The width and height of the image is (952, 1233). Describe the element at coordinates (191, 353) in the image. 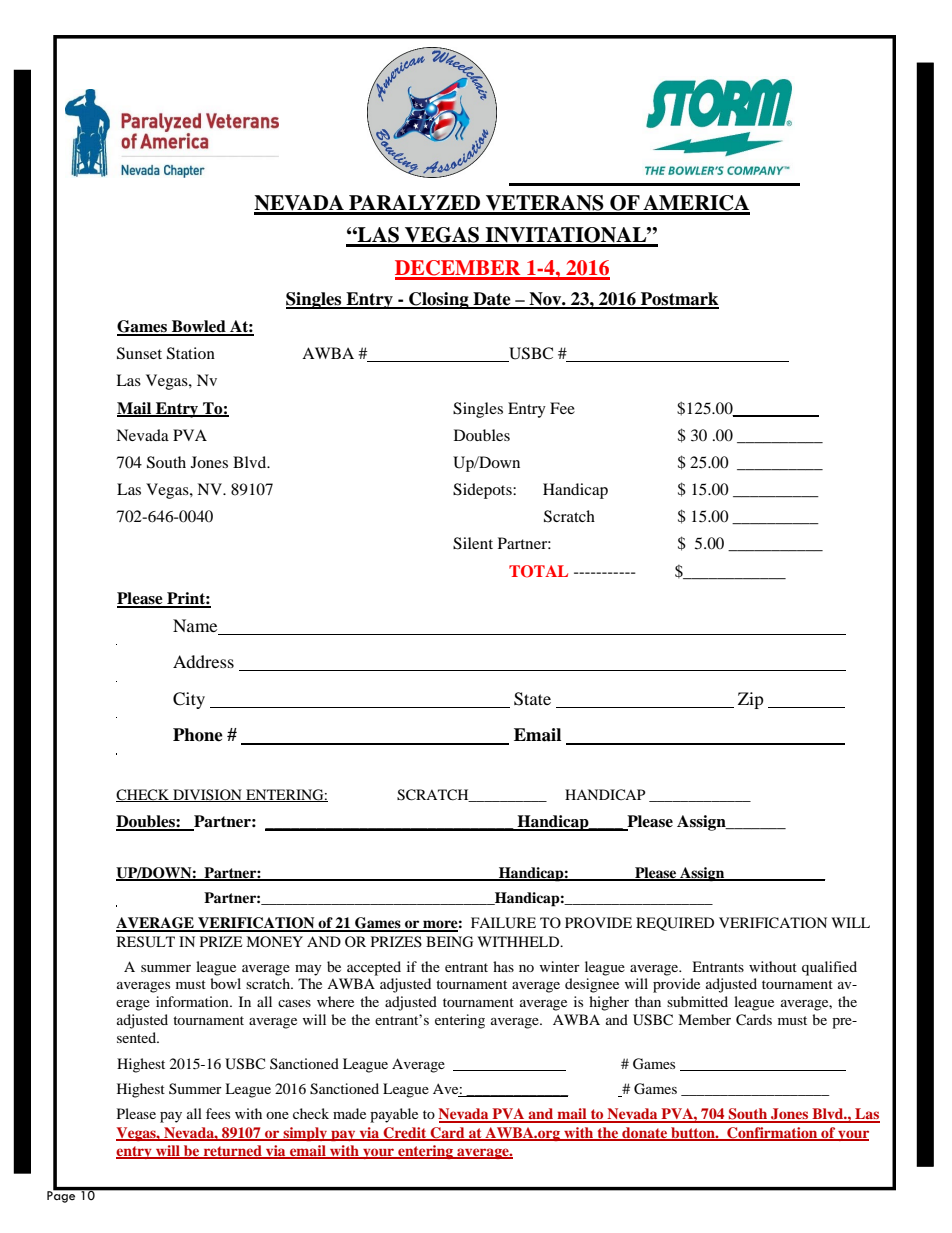

I see `Station` at that location.
